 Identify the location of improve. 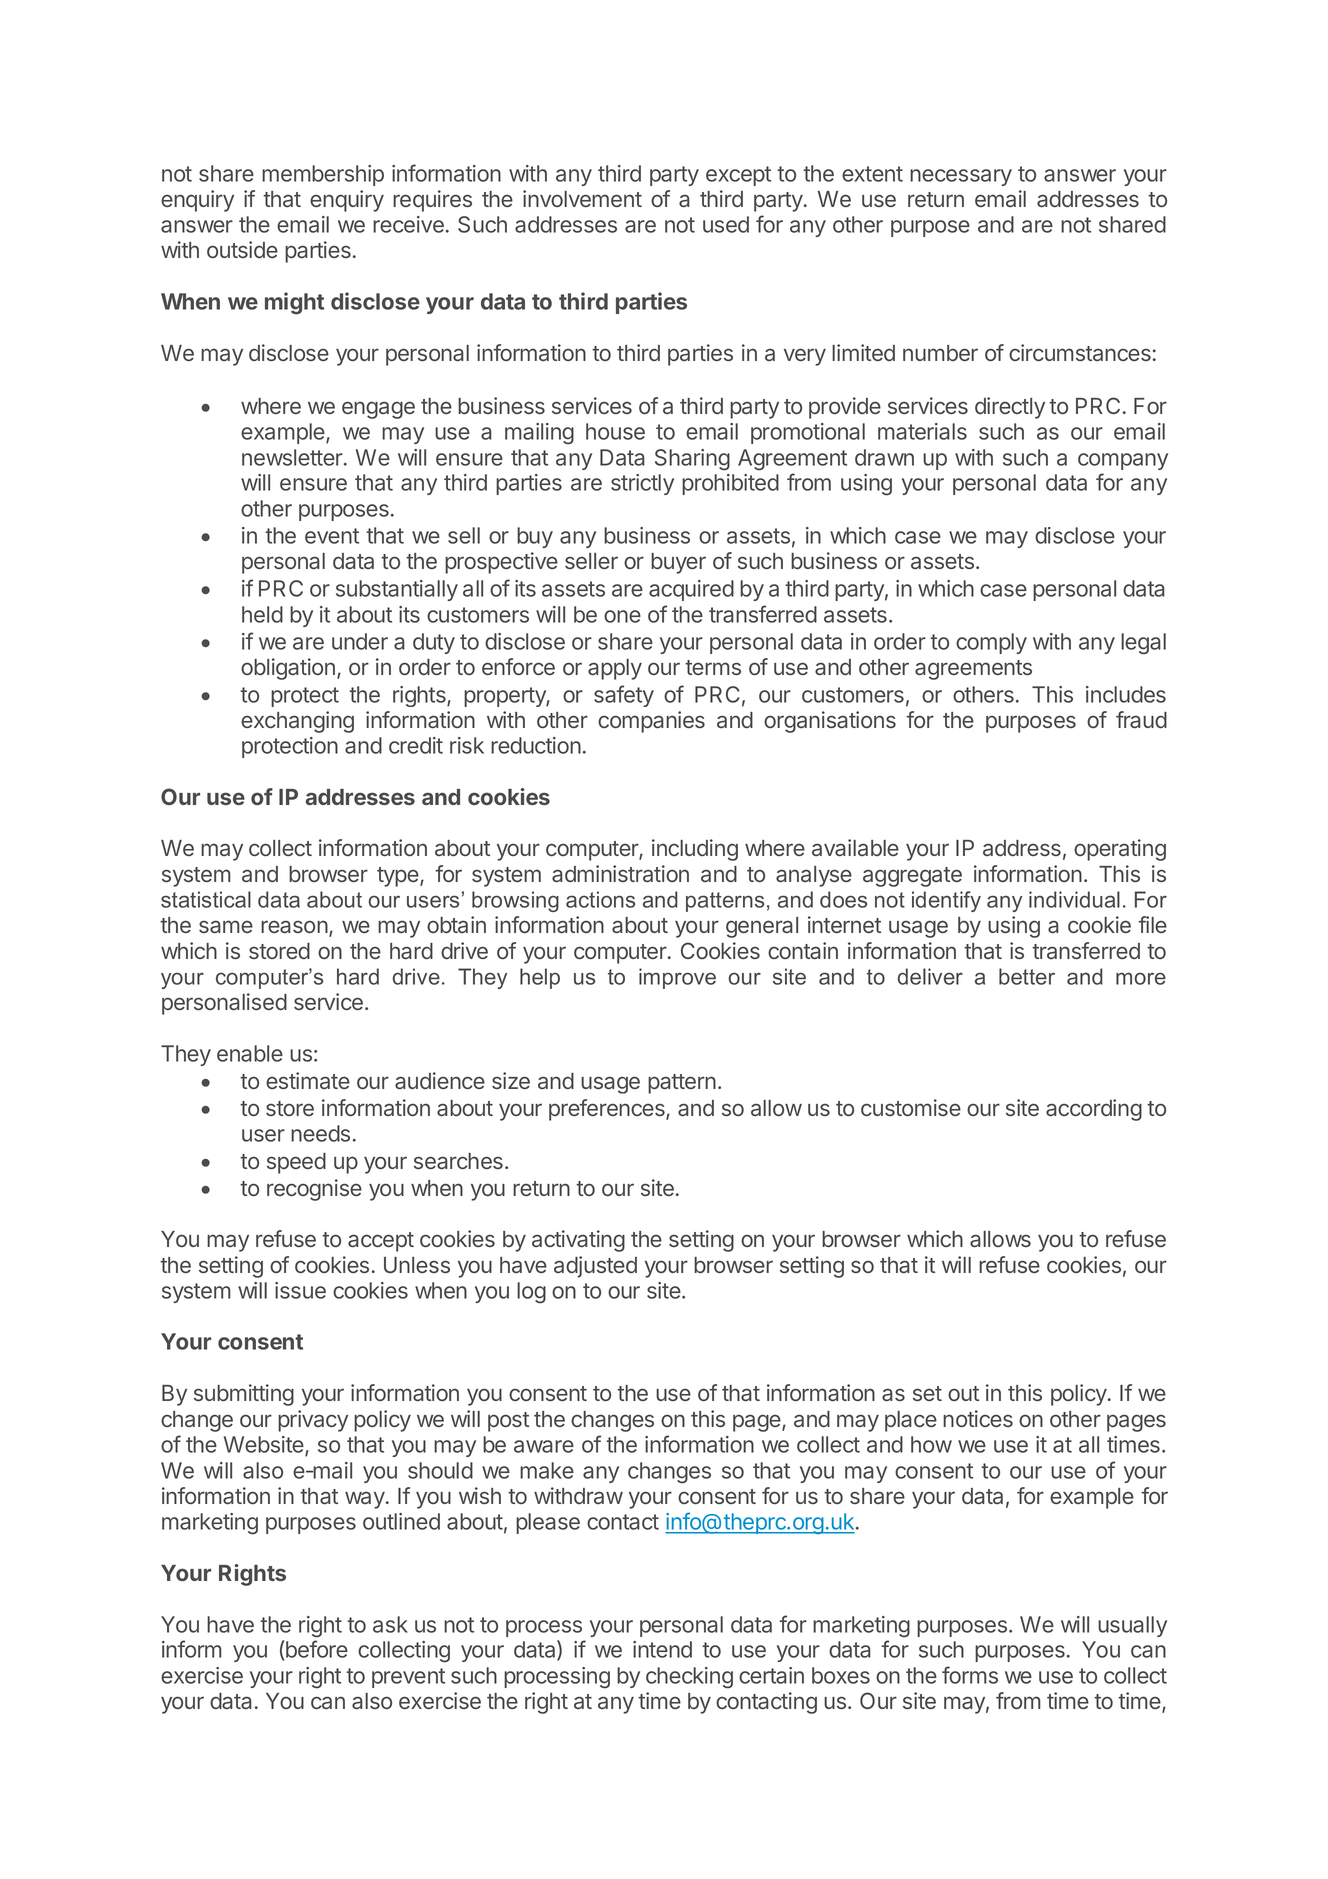
(677, 978).
